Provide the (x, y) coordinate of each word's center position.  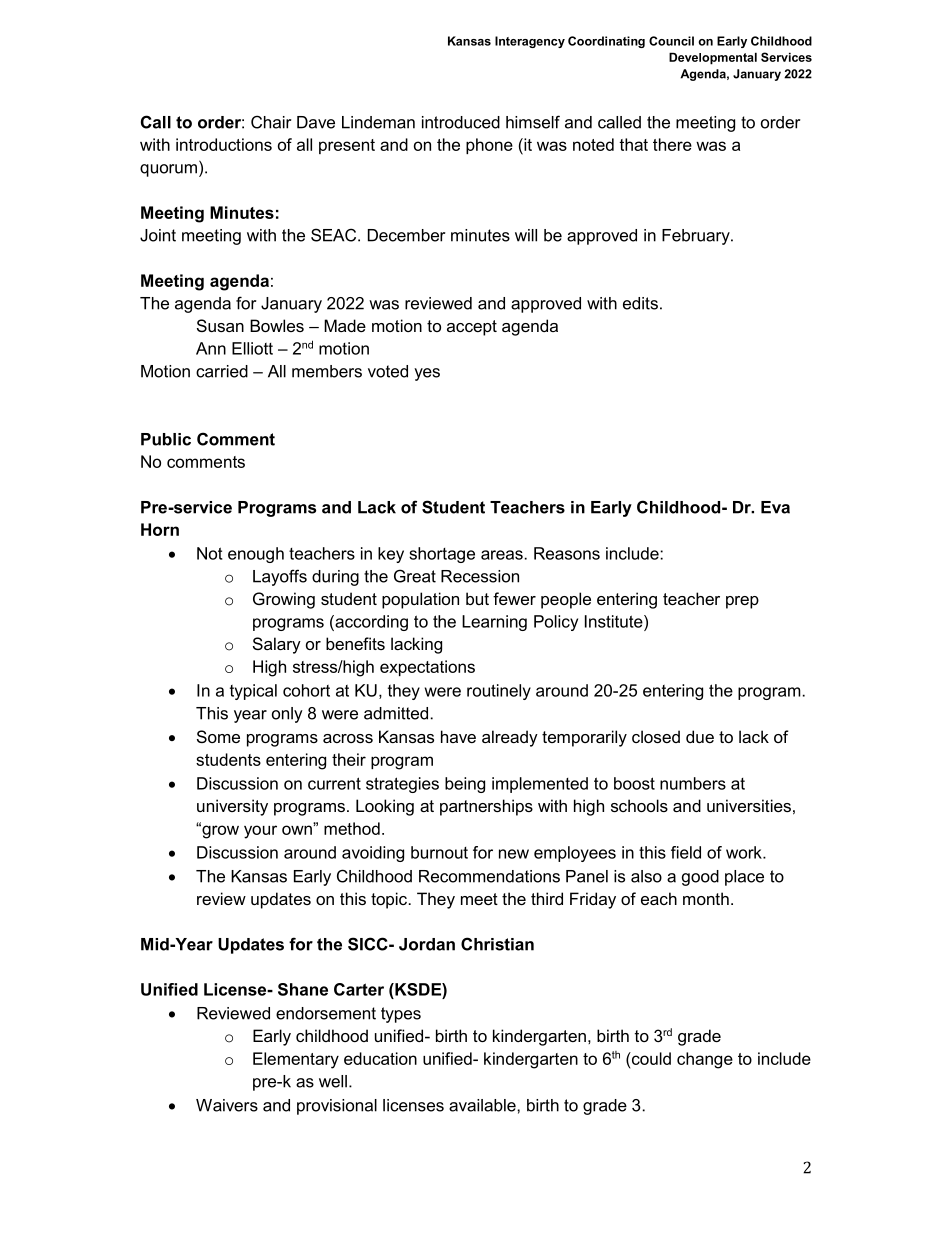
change (705, 1060)
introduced (461, 122)
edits (640, 303)
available (483, 1105)
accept (472, 328)
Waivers (227, 1105)
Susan (220, 325)
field (686, 852)
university (232, 807)
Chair (271, 122)
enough (256, 555)
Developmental (713, 58)
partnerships (486, 807)
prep (742, 602)
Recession (480, 576)
